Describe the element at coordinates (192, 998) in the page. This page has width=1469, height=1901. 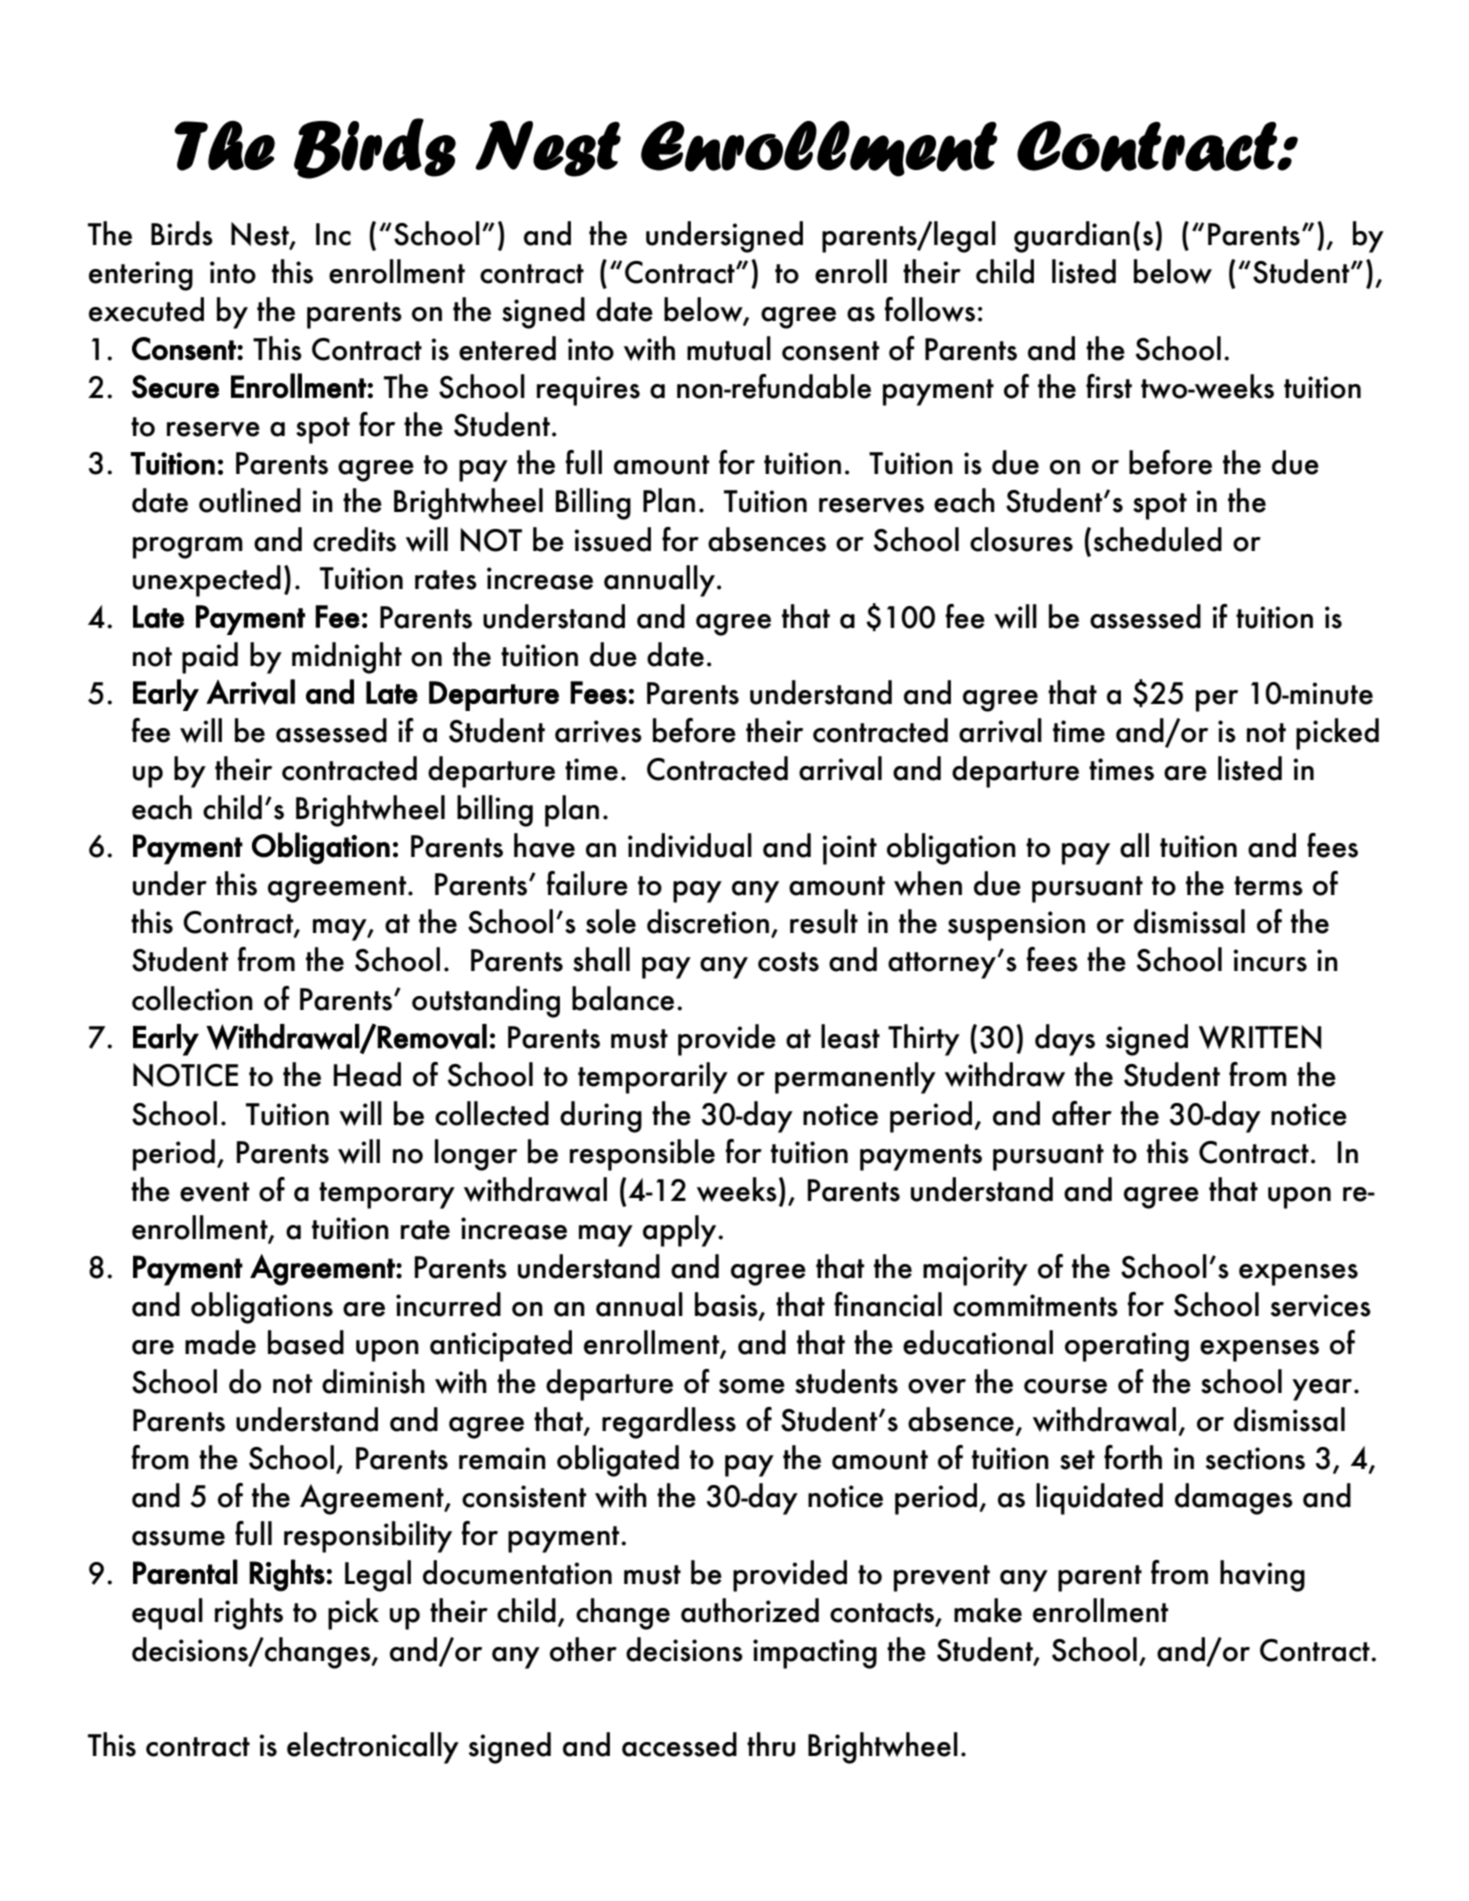
I see `collection` at that location.
